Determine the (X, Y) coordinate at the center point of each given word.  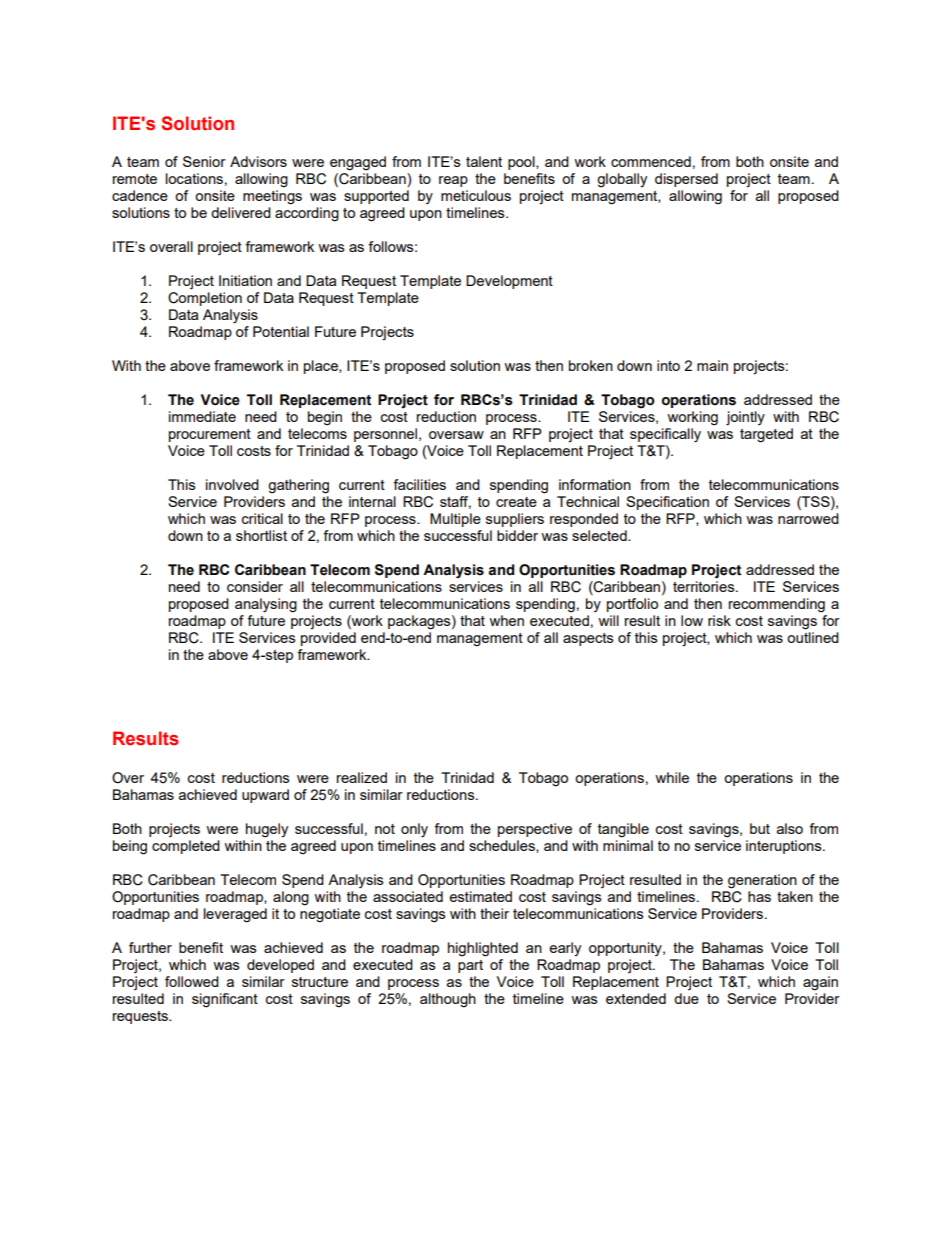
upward (265, 796)
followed (192, 981)
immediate (202, 416)
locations (194, 178)
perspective (535, 830)
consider (255, 586)
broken (591, 365)
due (686, 998)
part (470, 966)
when (506, 620)
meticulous (476, 195)
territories (705, 586)
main (712, 365)
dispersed (686, 180)
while (672, 777)
